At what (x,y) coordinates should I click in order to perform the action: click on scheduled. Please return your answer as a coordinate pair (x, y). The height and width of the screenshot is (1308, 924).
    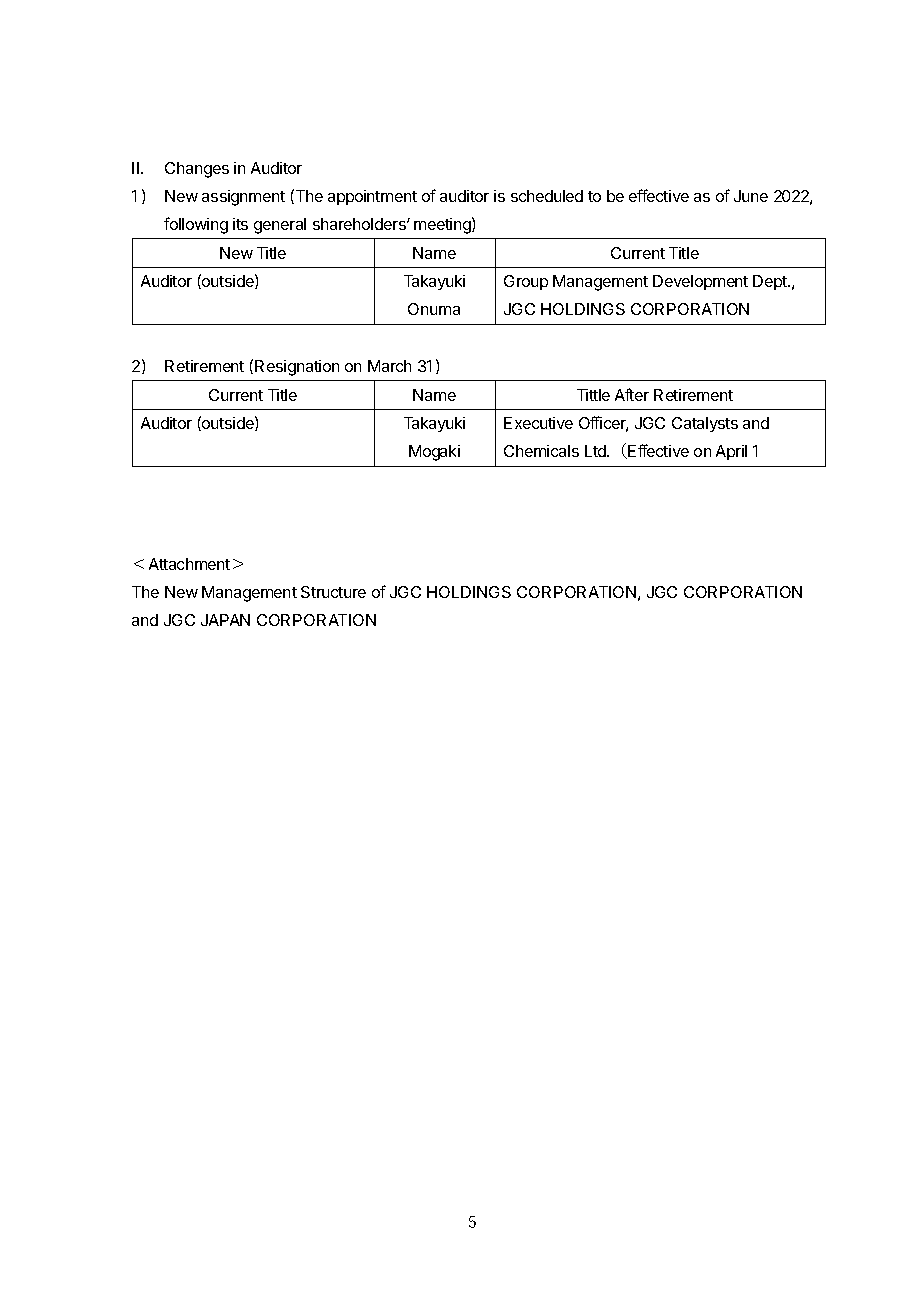
    Looking at the image, I should click on (547, 196).
